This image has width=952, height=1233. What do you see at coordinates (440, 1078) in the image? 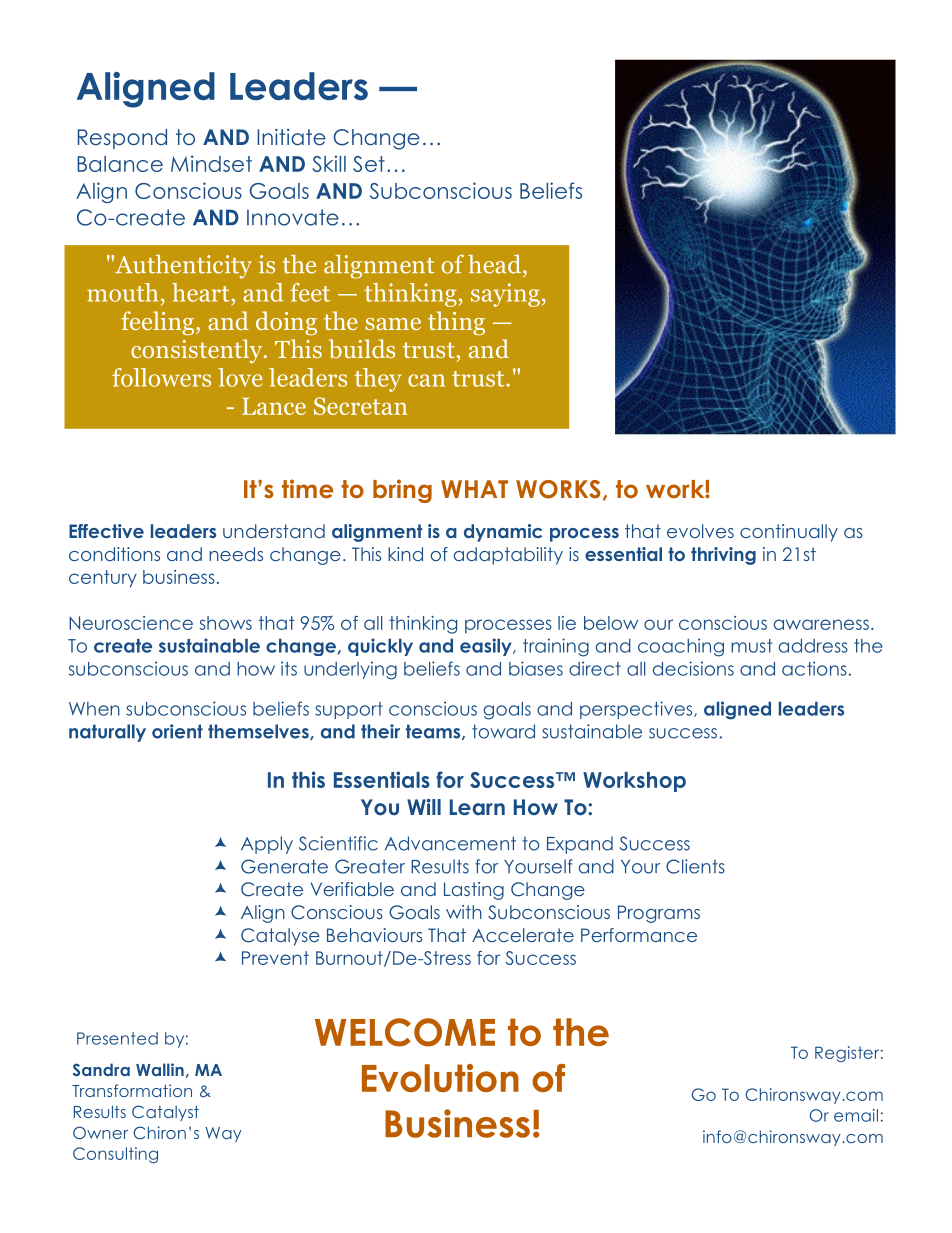
I see `Evolution` at bounding box center [440, 1078].
